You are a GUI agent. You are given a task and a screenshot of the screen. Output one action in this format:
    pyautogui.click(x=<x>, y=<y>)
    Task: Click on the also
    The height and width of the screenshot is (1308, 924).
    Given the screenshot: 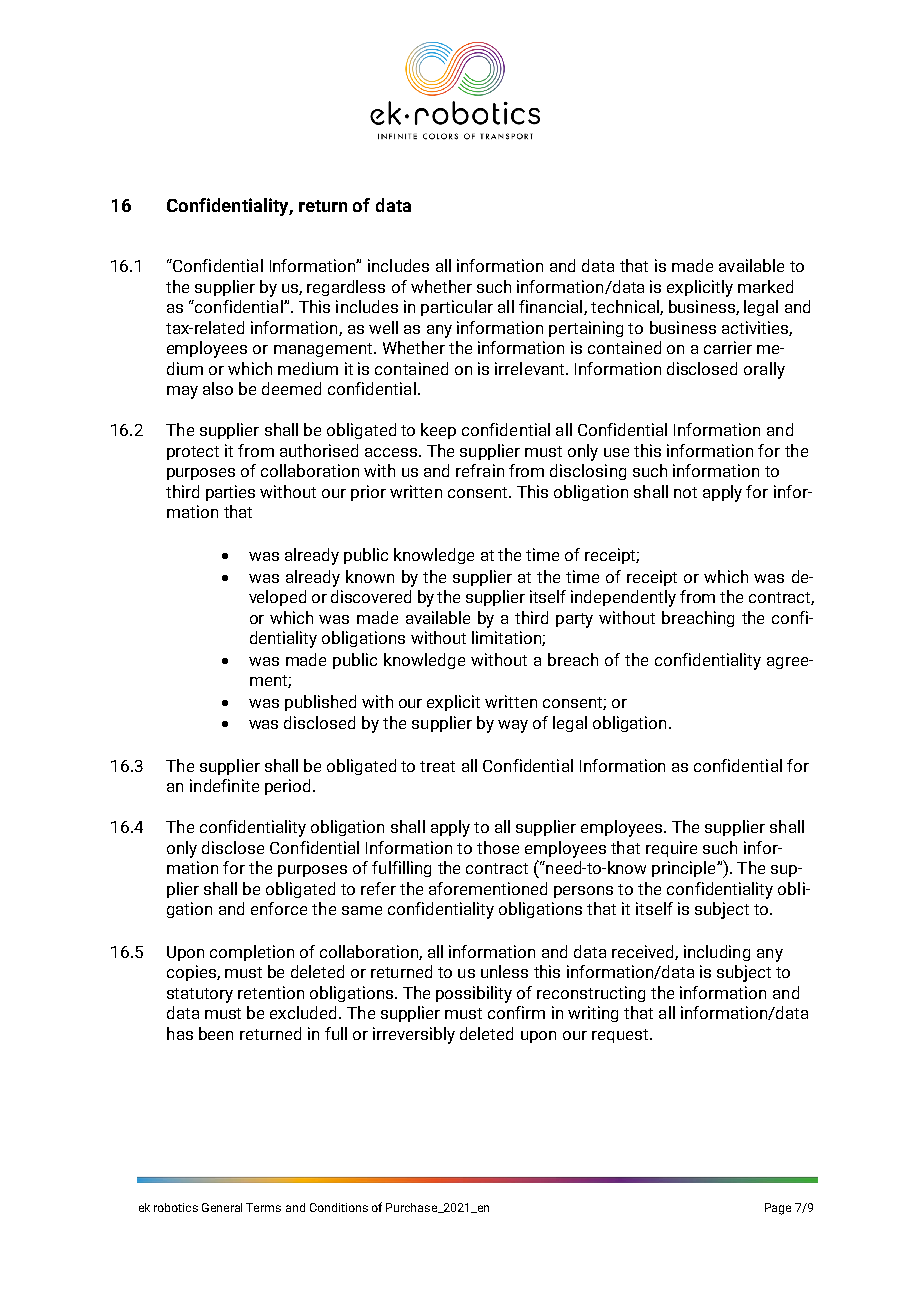 What is the action you would take?
    pyautogui.click(x=218, y=388)
